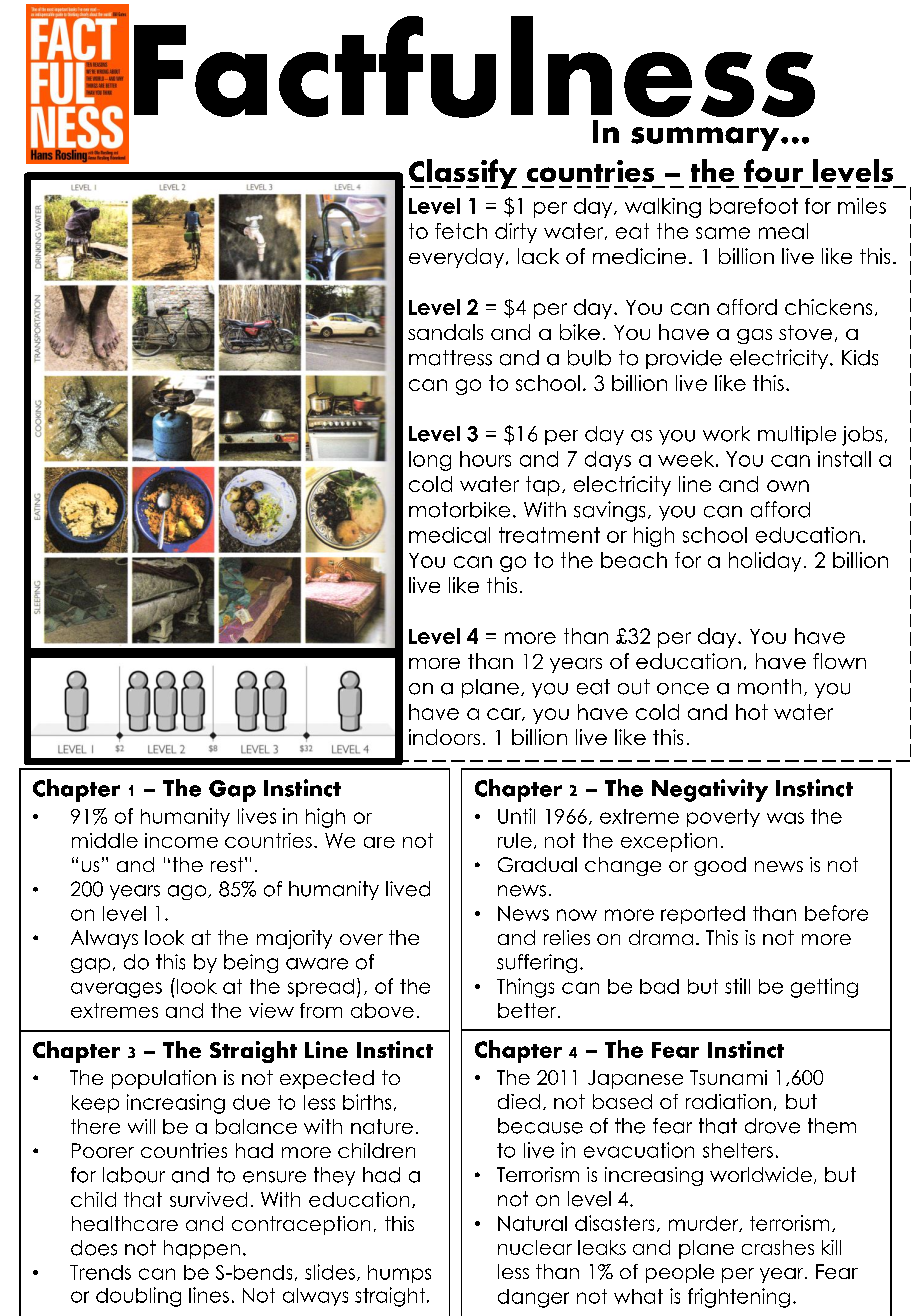 The image size is (911, 1316). I want to click on nuclear, so click(535, 1247).
